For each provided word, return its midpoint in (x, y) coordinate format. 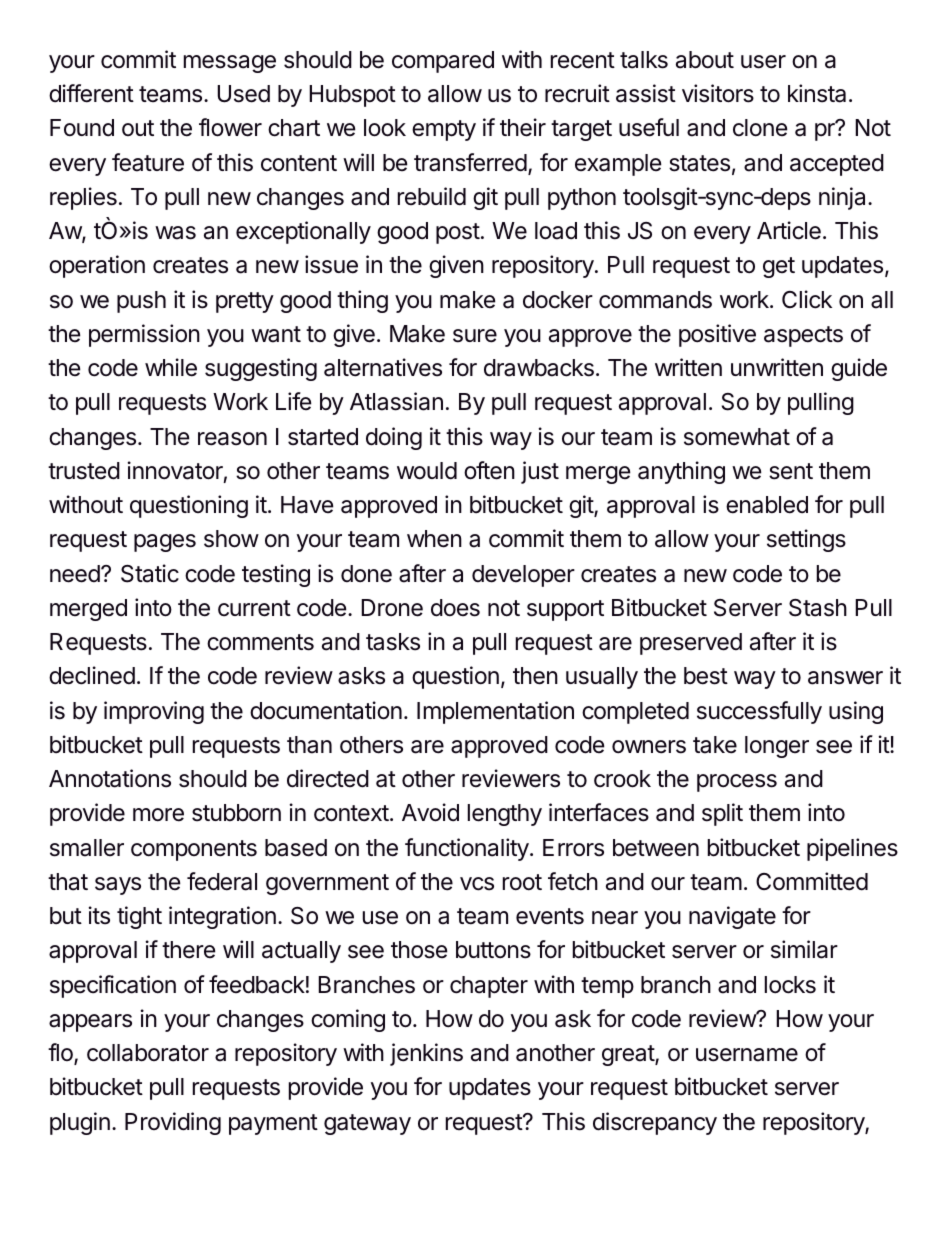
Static (150, 573)
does (455, 608)
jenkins (426, 1054)
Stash (818, 608)
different (91, 93)
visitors (718, 93)
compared (443, 62)
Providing (173, 1123)
